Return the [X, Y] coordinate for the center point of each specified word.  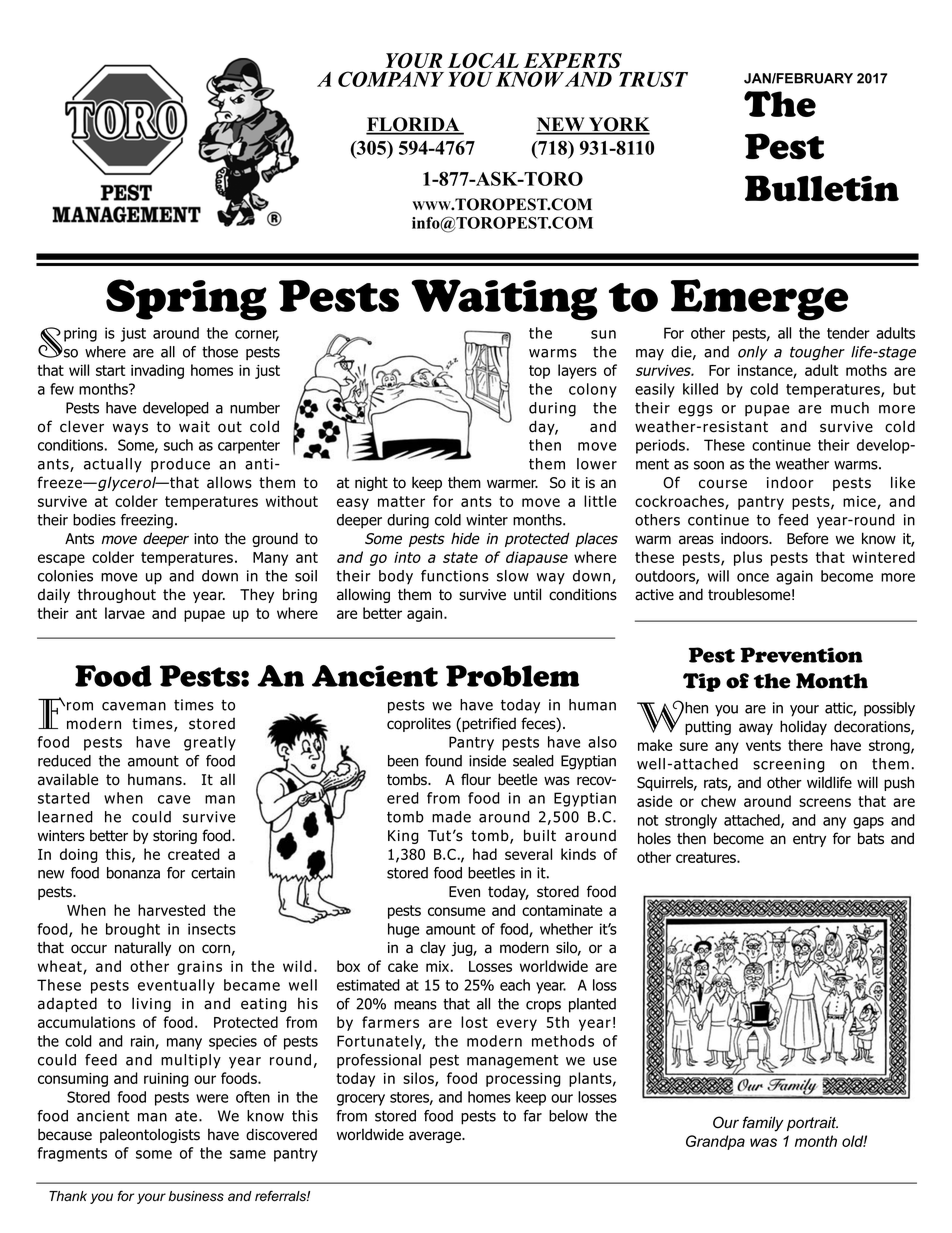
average [436, 1137]
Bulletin [822, 188]
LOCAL [483, 60]
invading [157, 371]
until [527, 594]
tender [848, 333]
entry [809, 840]
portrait [812, 1124]
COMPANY [391, 79]
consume [456, 911]
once [753, 577]
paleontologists [150, 1135]
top [539, 372]
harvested [171, 910]
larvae [125, 613]
